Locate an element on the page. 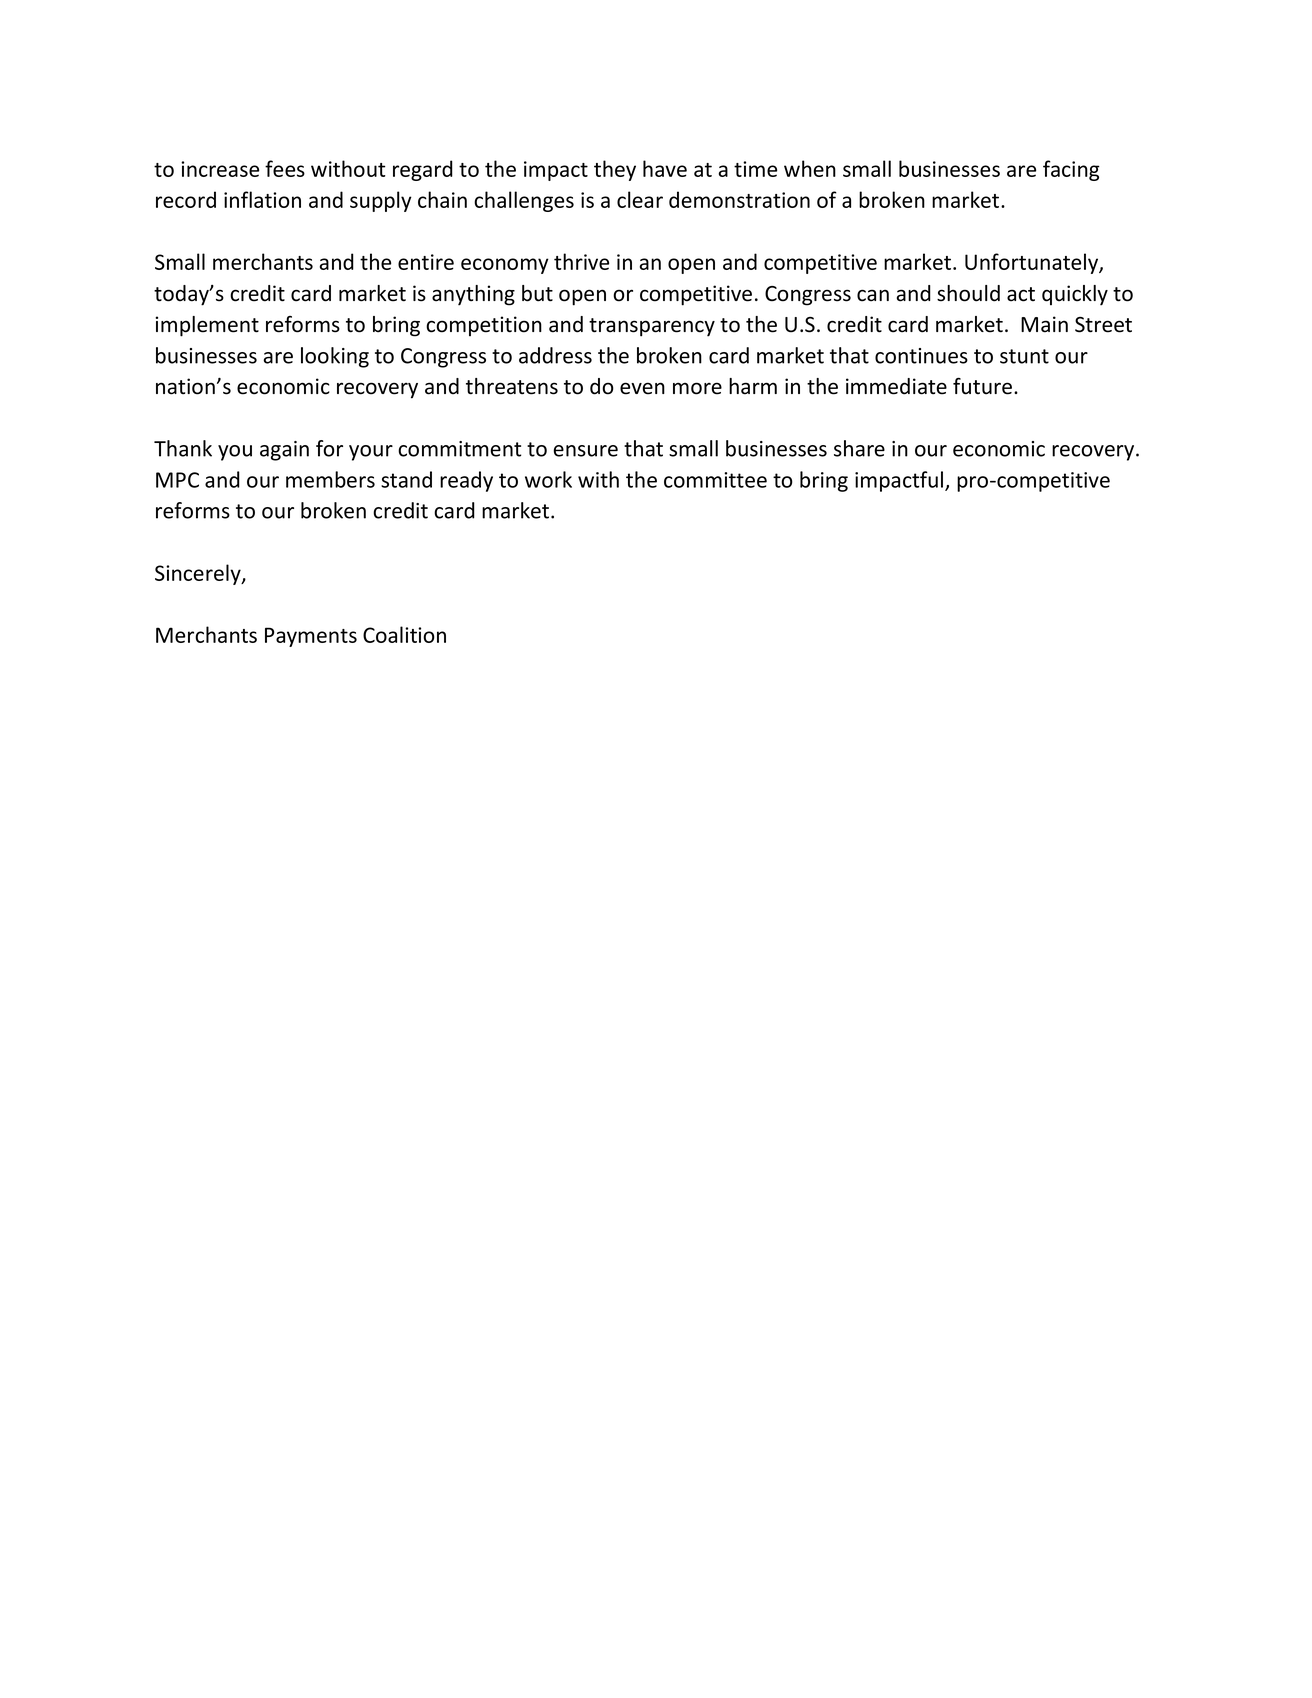  they is located at coordinates (615, 170).
